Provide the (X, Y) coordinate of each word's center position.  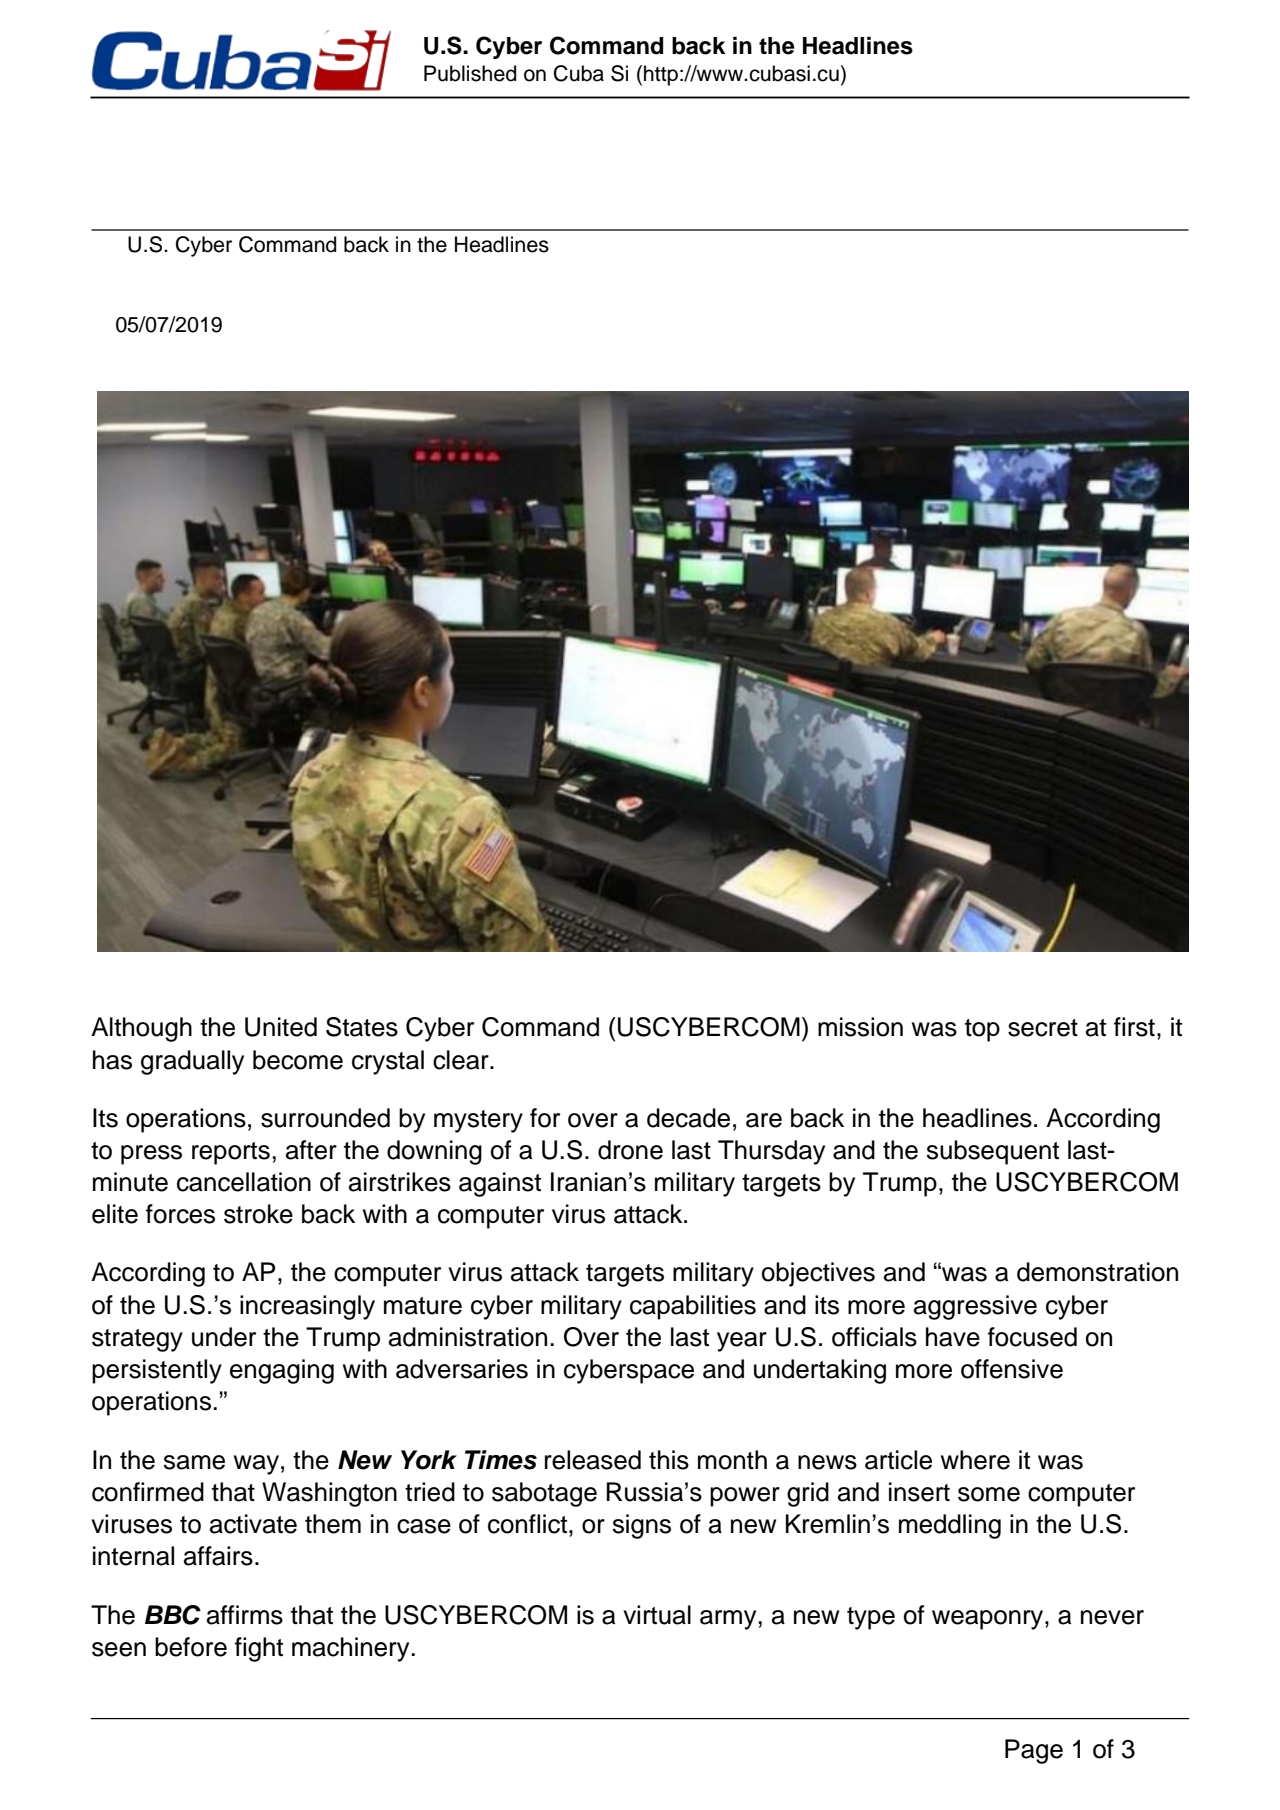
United (281, 1027)
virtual (657, 1615)
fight (259, 1649)
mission (860, 1027)
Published (470, 73)
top (982, 1030)
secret (1043, 1028)
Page (1034, 1751)
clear (462, 1060)
